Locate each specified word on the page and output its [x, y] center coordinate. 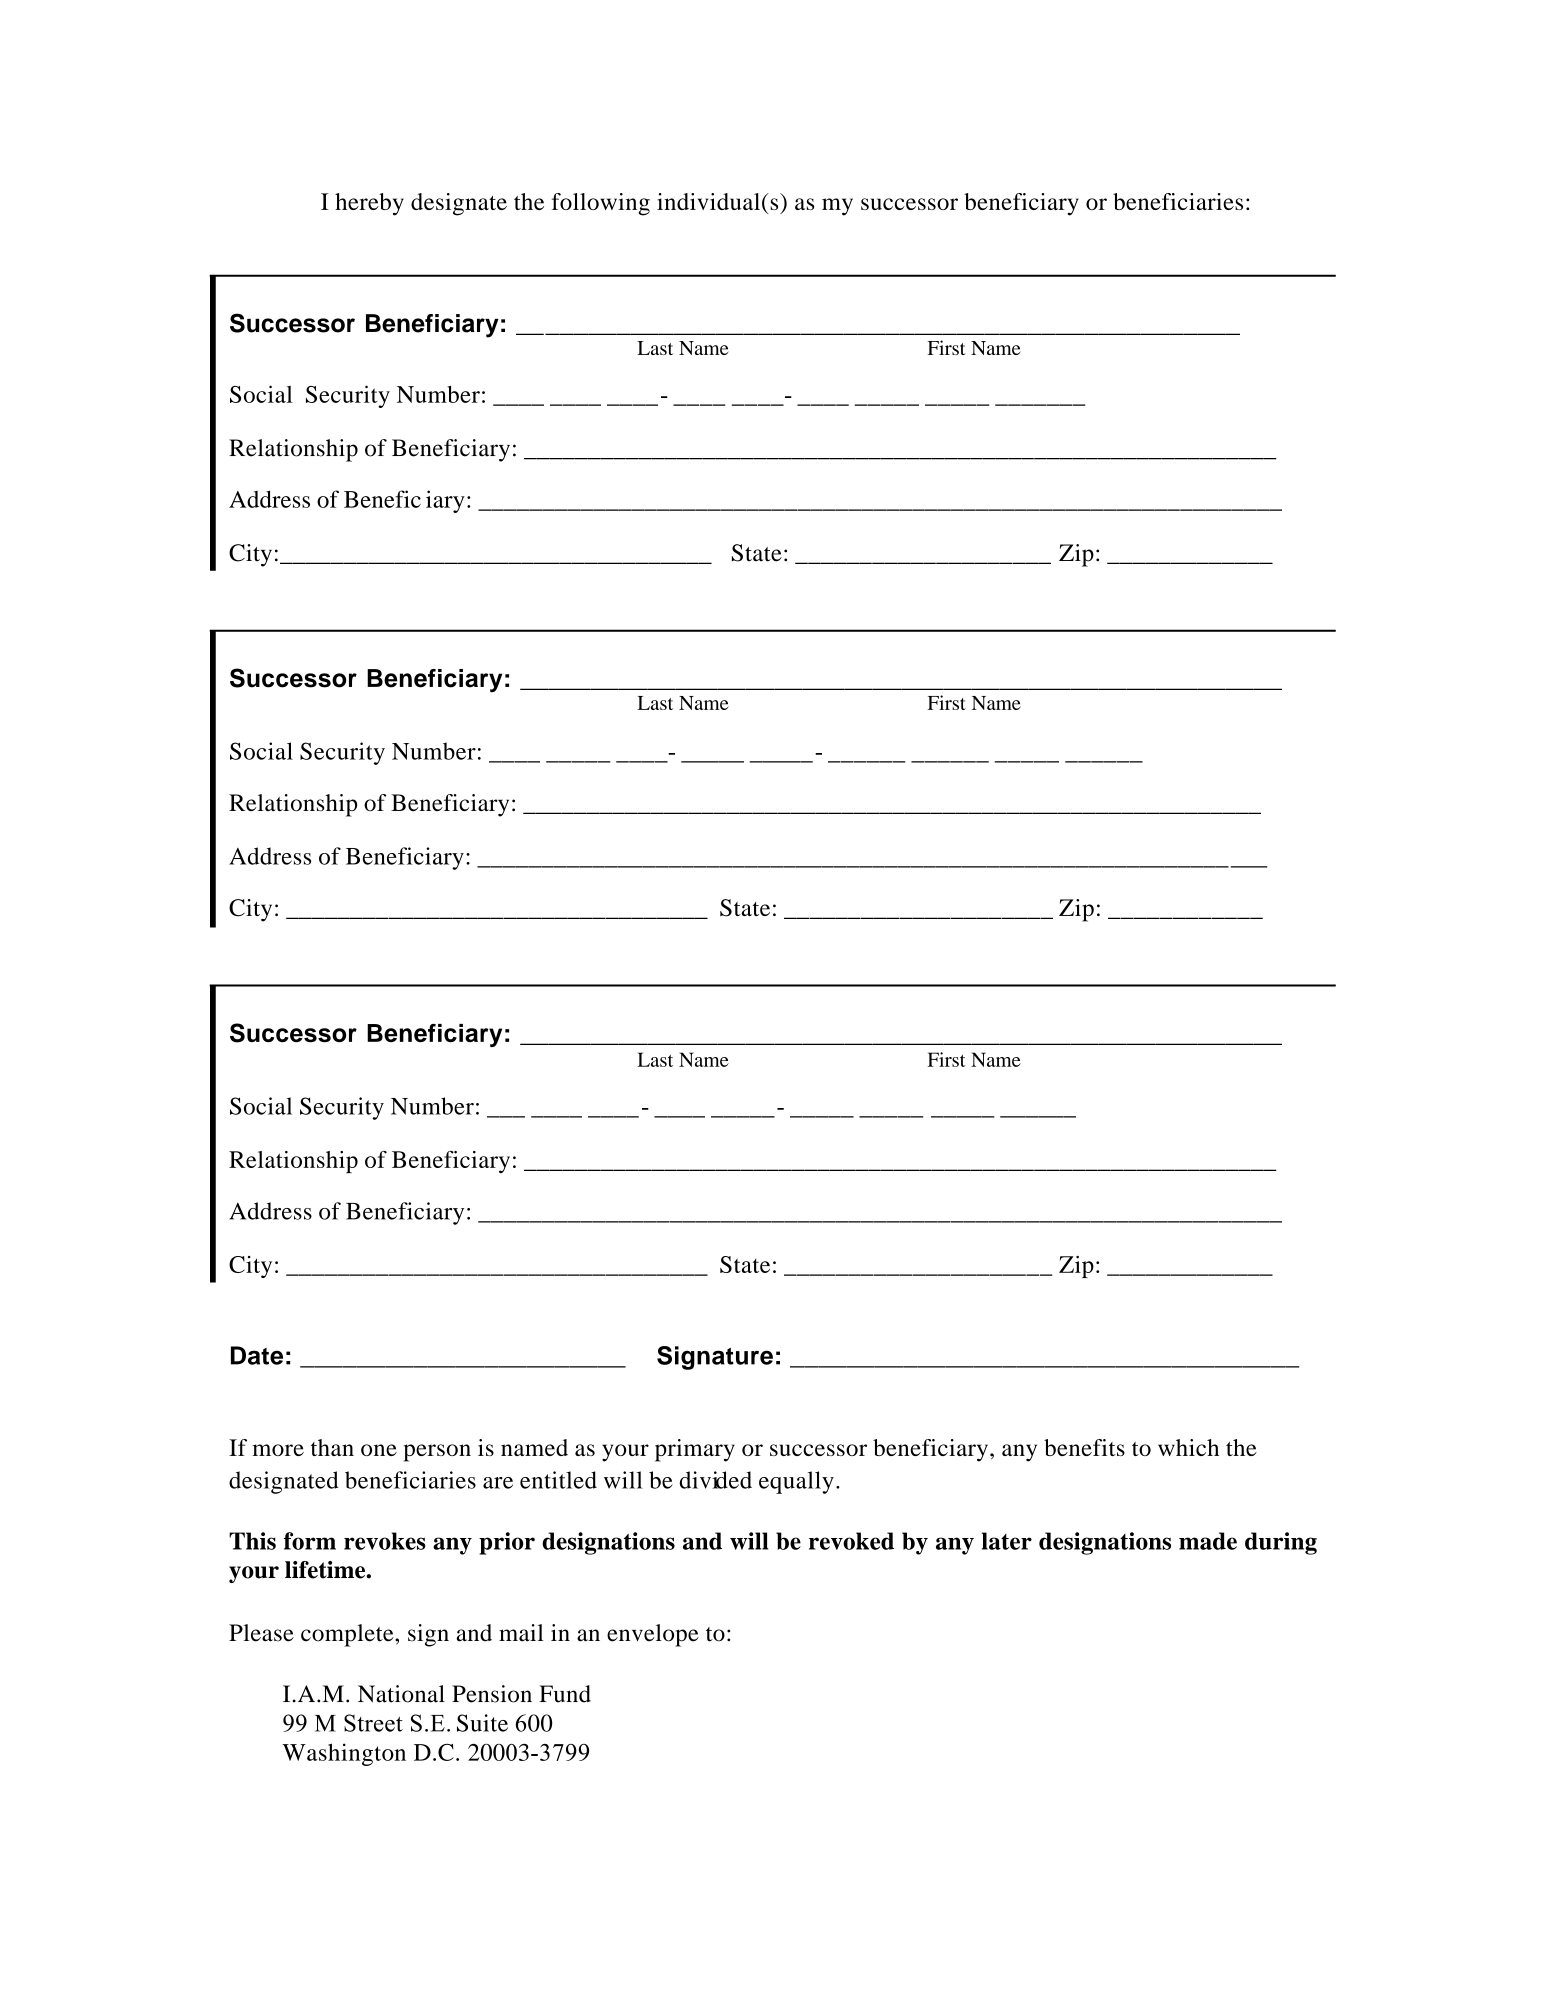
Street [373, 1723]
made [1208, 1541]
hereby [369, 204]
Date [257, 1355]
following [601, 204]
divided [715, 1480]
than [332, 1447]
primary [695, 1450]
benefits [1084, 1447]
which [1188, 1447]
